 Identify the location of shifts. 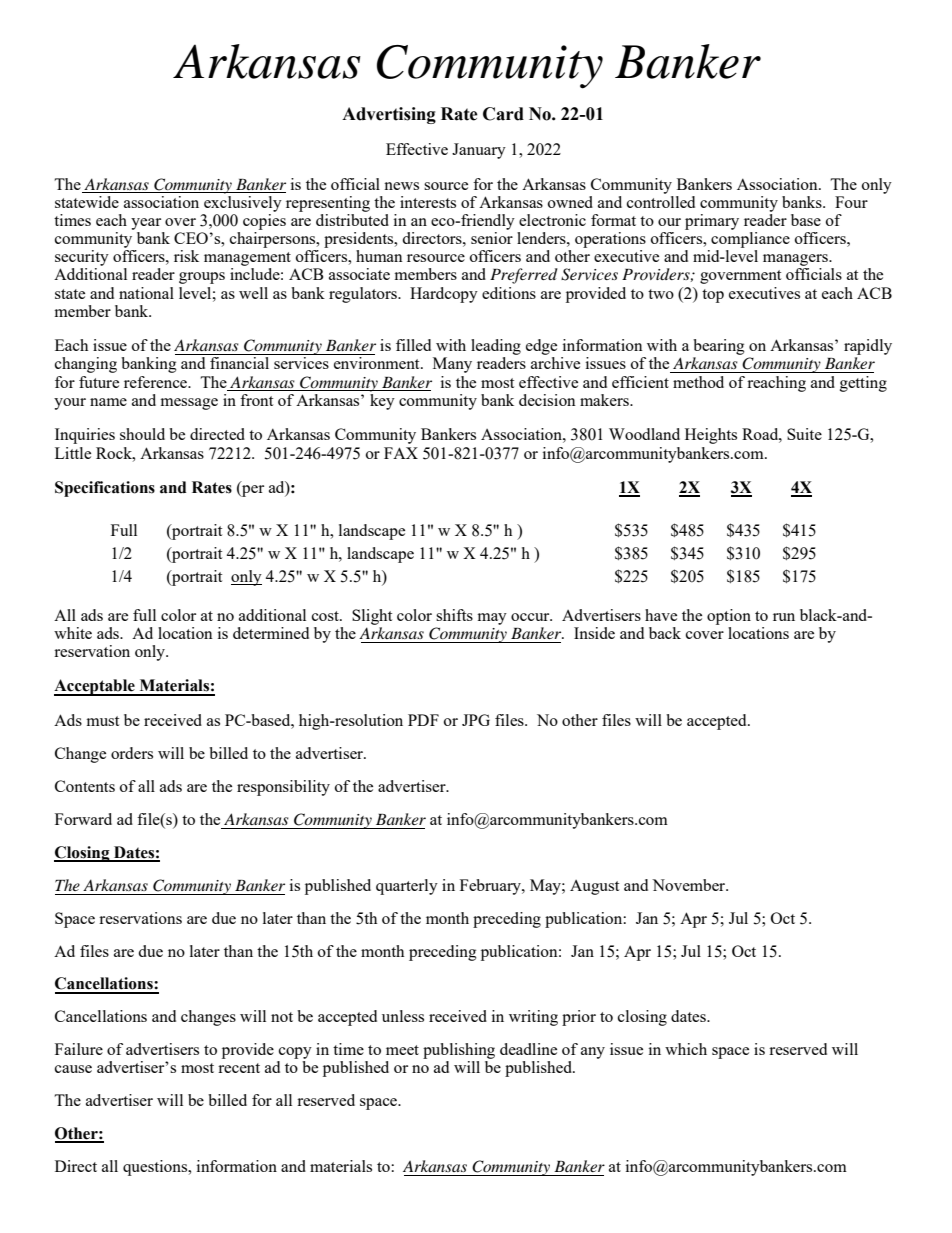
(454, 615).
